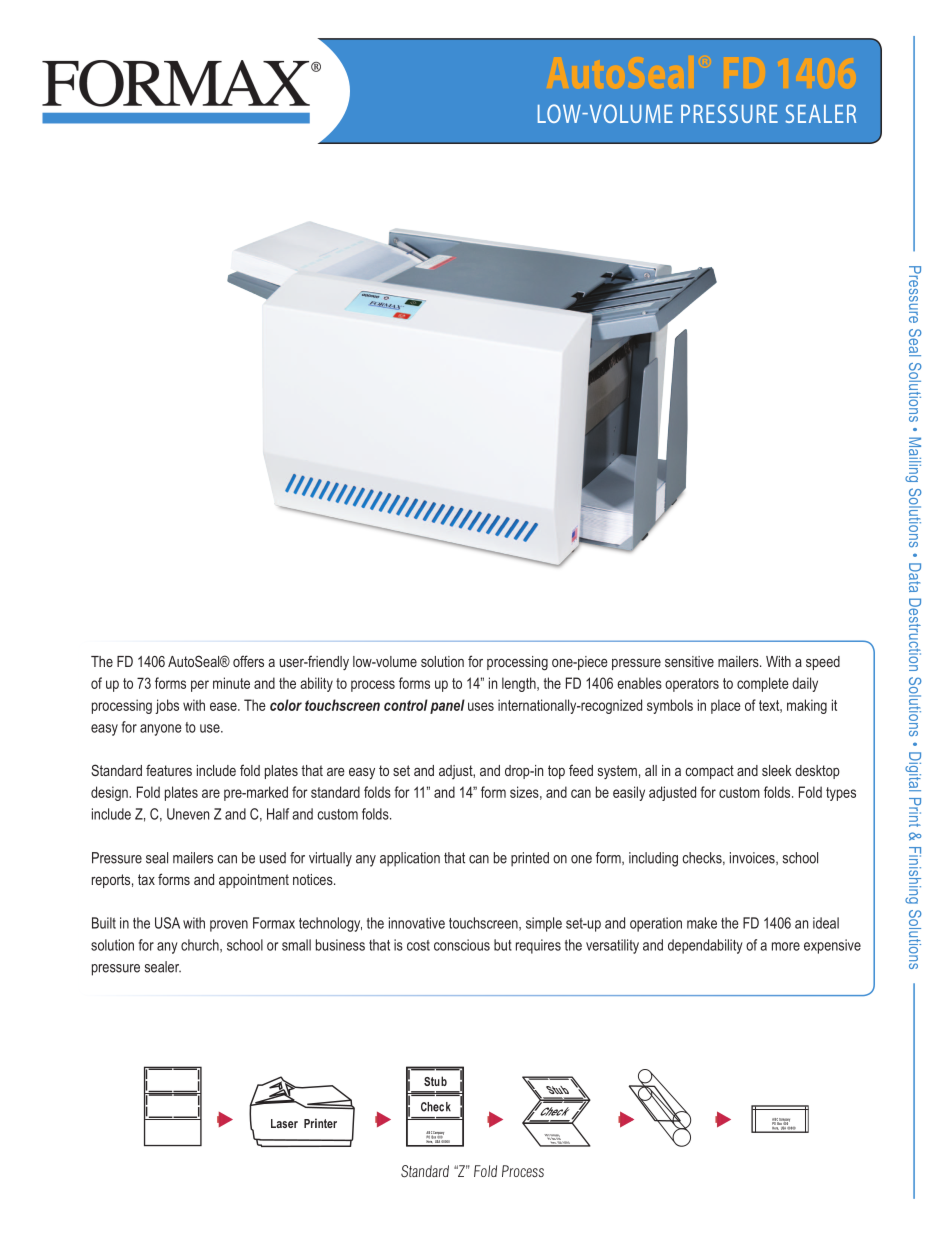 Image resolution: width=952 pixels, height=1233 pixels. Describe the element at coordinates (726, 706) in the page. I see `place` at that location.
